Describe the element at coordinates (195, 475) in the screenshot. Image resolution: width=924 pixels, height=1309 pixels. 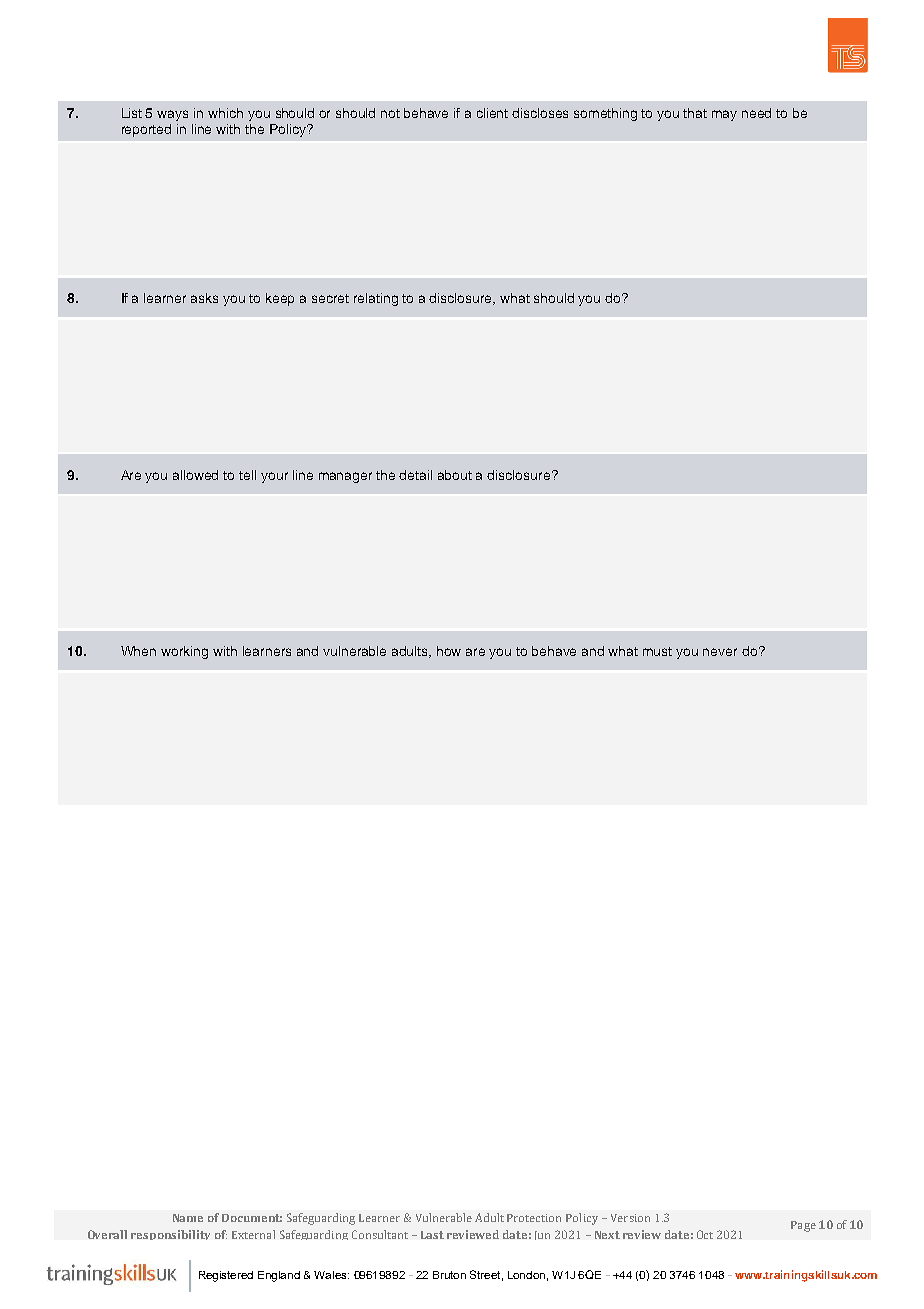
I see `allowed` at that location.
